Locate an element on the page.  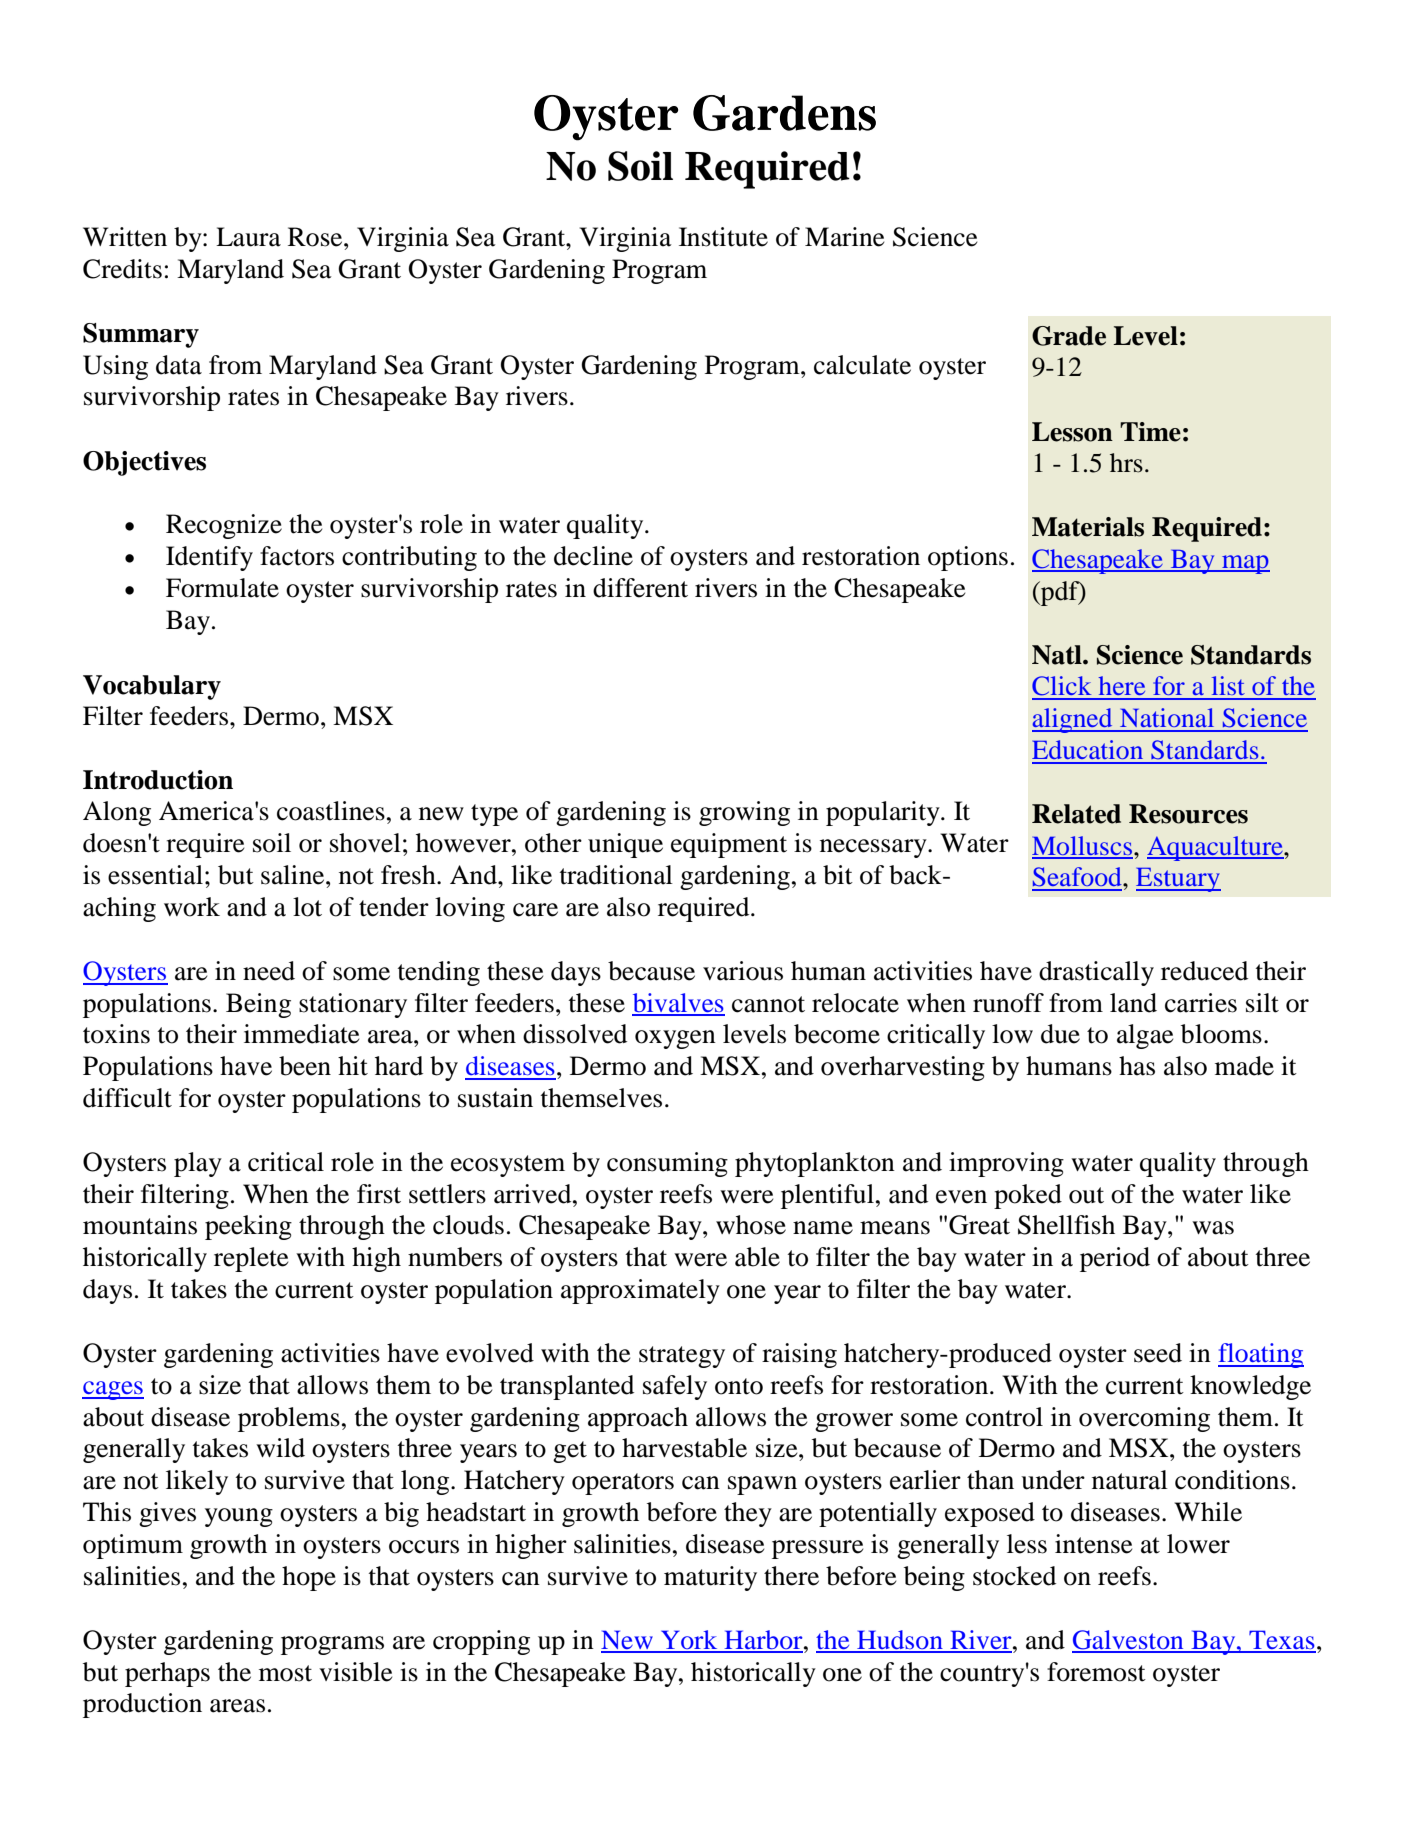
different is located at coordinates (640, 588).
